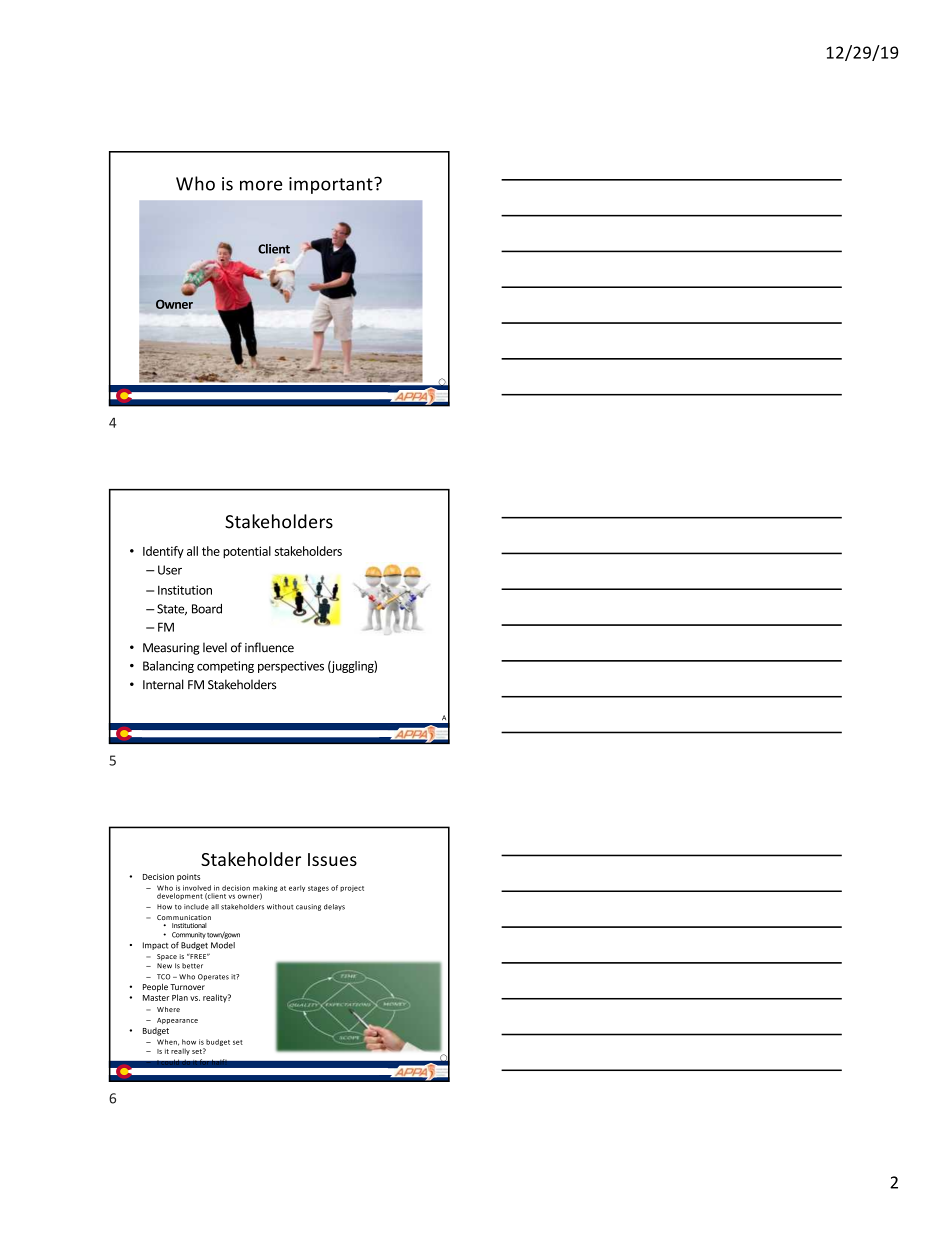  What do you see at coordinates (291, 667) in the image?
I see `perspectives` at bounding box center [291, 667].
